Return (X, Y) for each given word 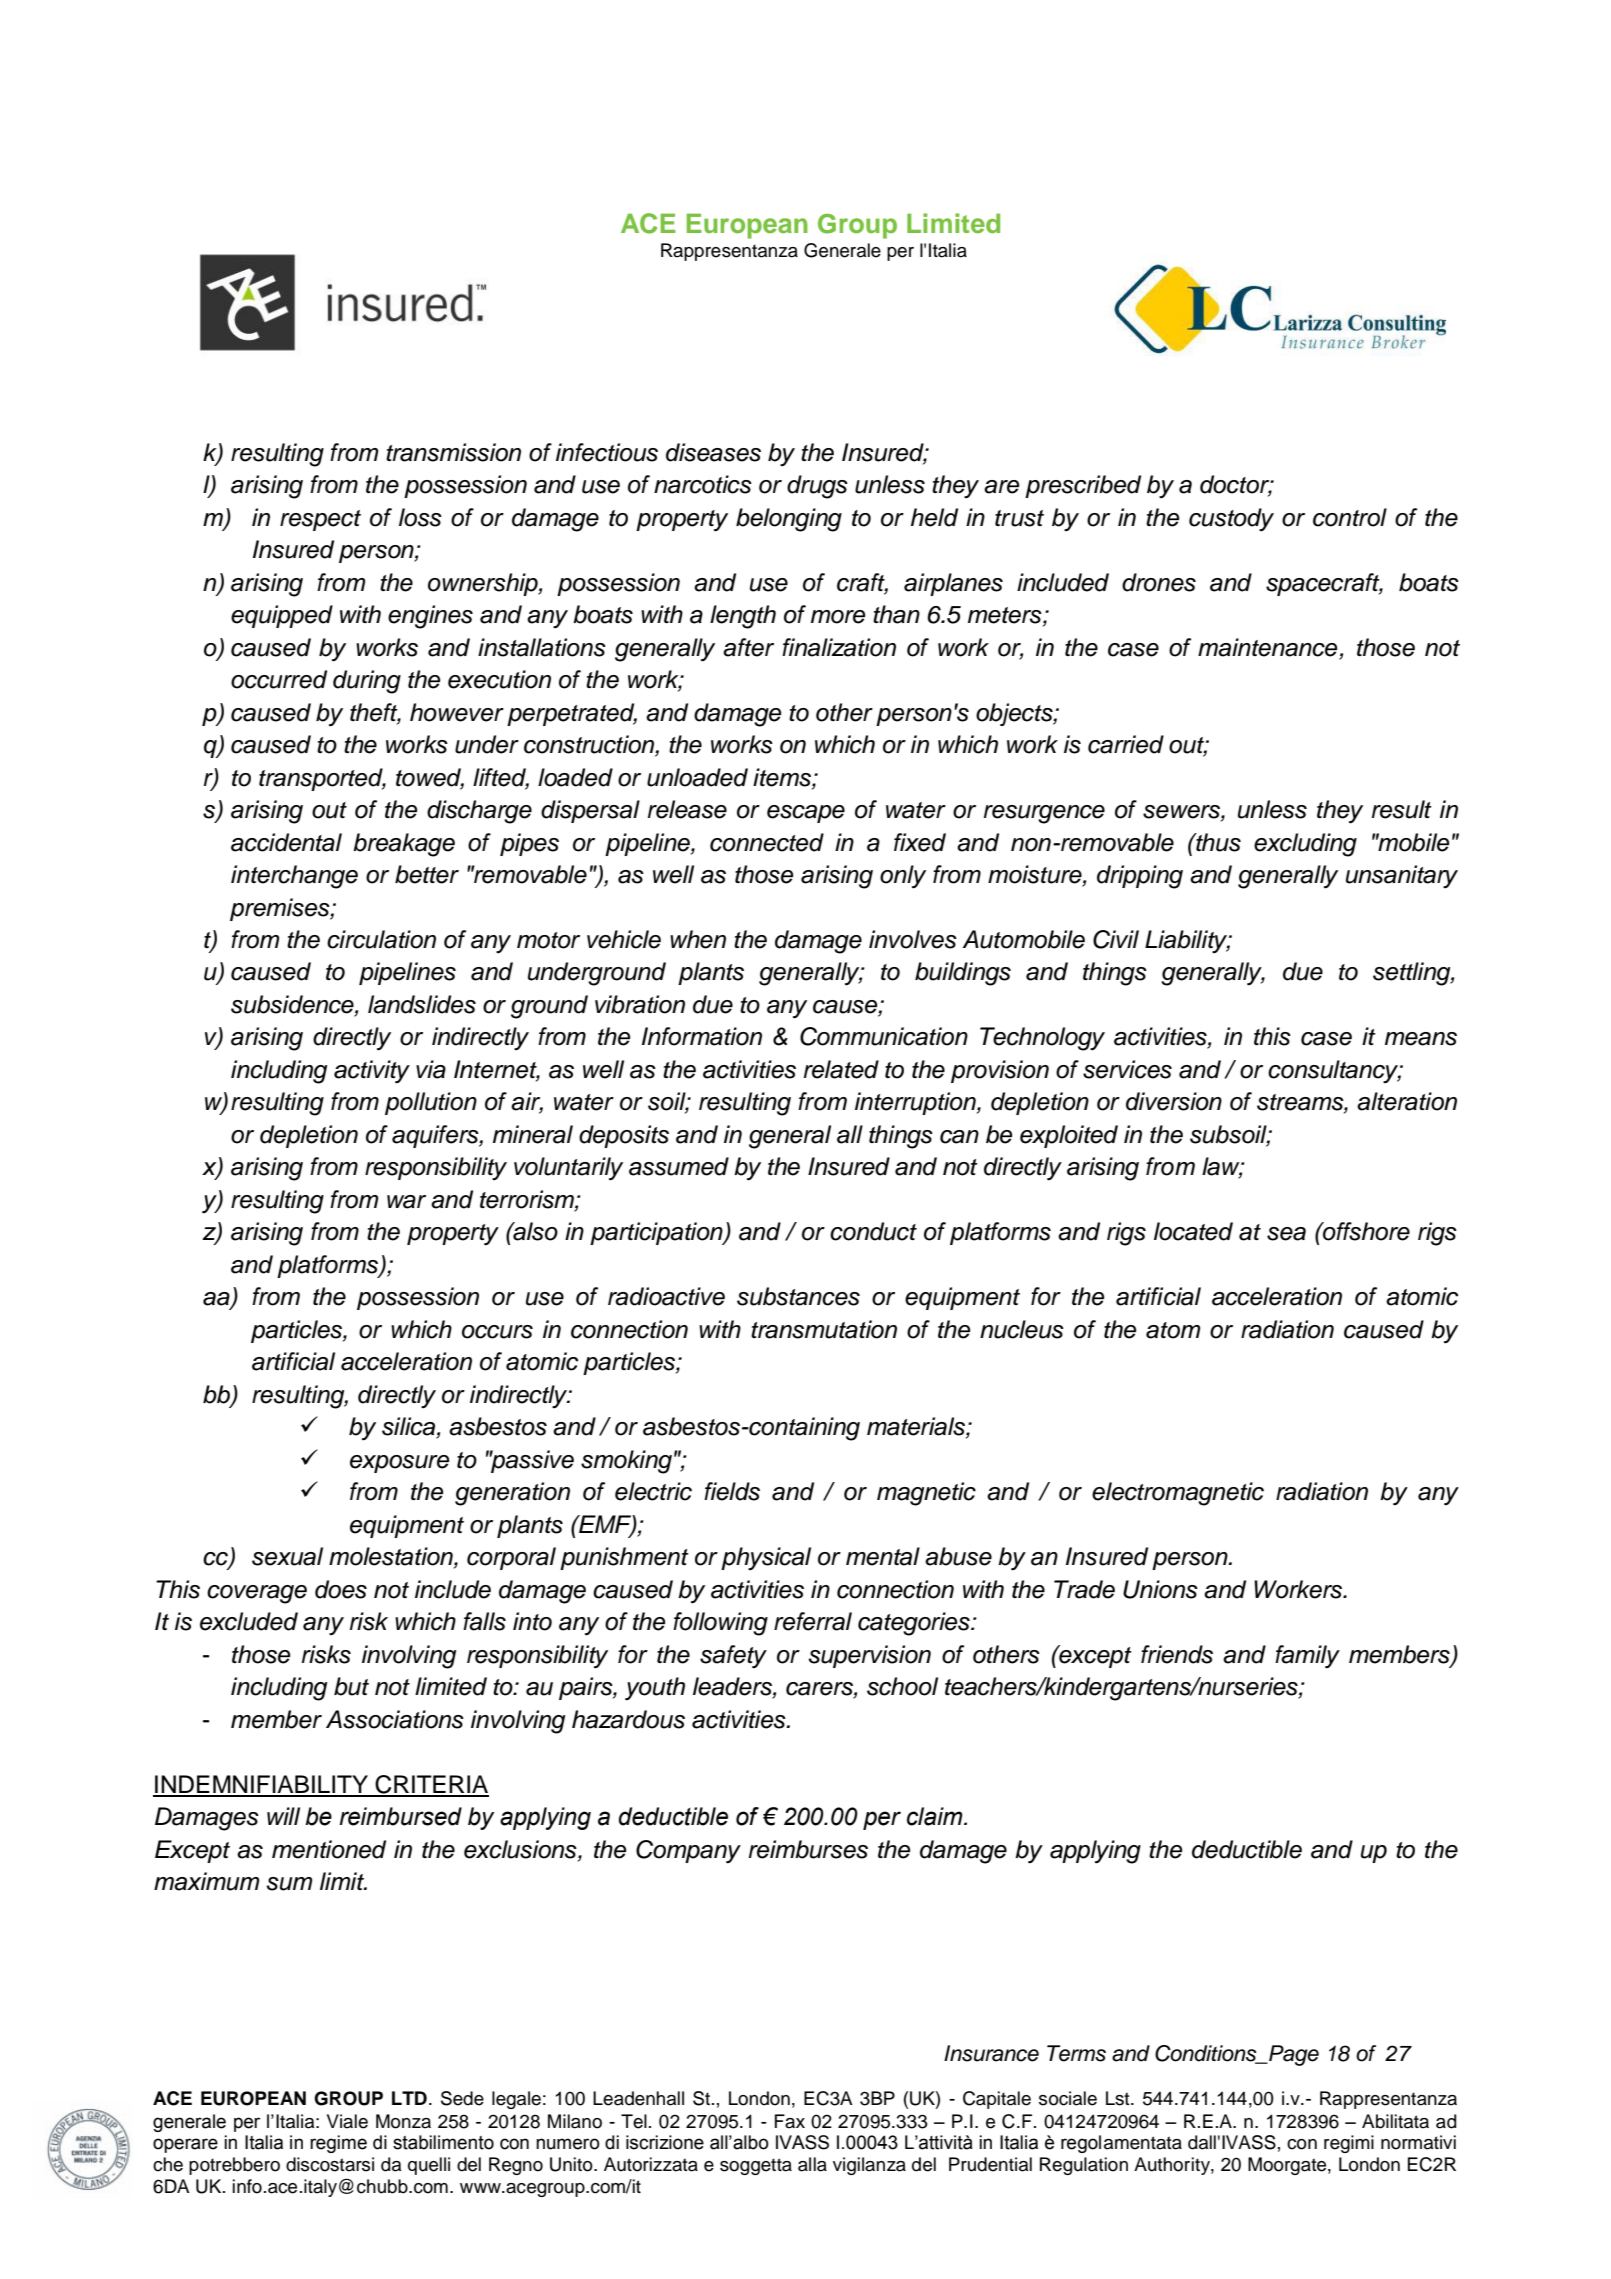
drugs (817, 487)
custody (1231, 519)
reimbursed (400, 1816)
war (406, 1202)
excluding (1305, 845)
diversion (1174, 1101)
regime (338, 2144)
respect (320, 520)
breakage (404, 845)
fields (732, 1491)
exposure (399, 1464)
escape (806, 814)
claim (936, 1816)
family (1307, 1657)
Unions (1160, 1589)
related (841, 1069)
